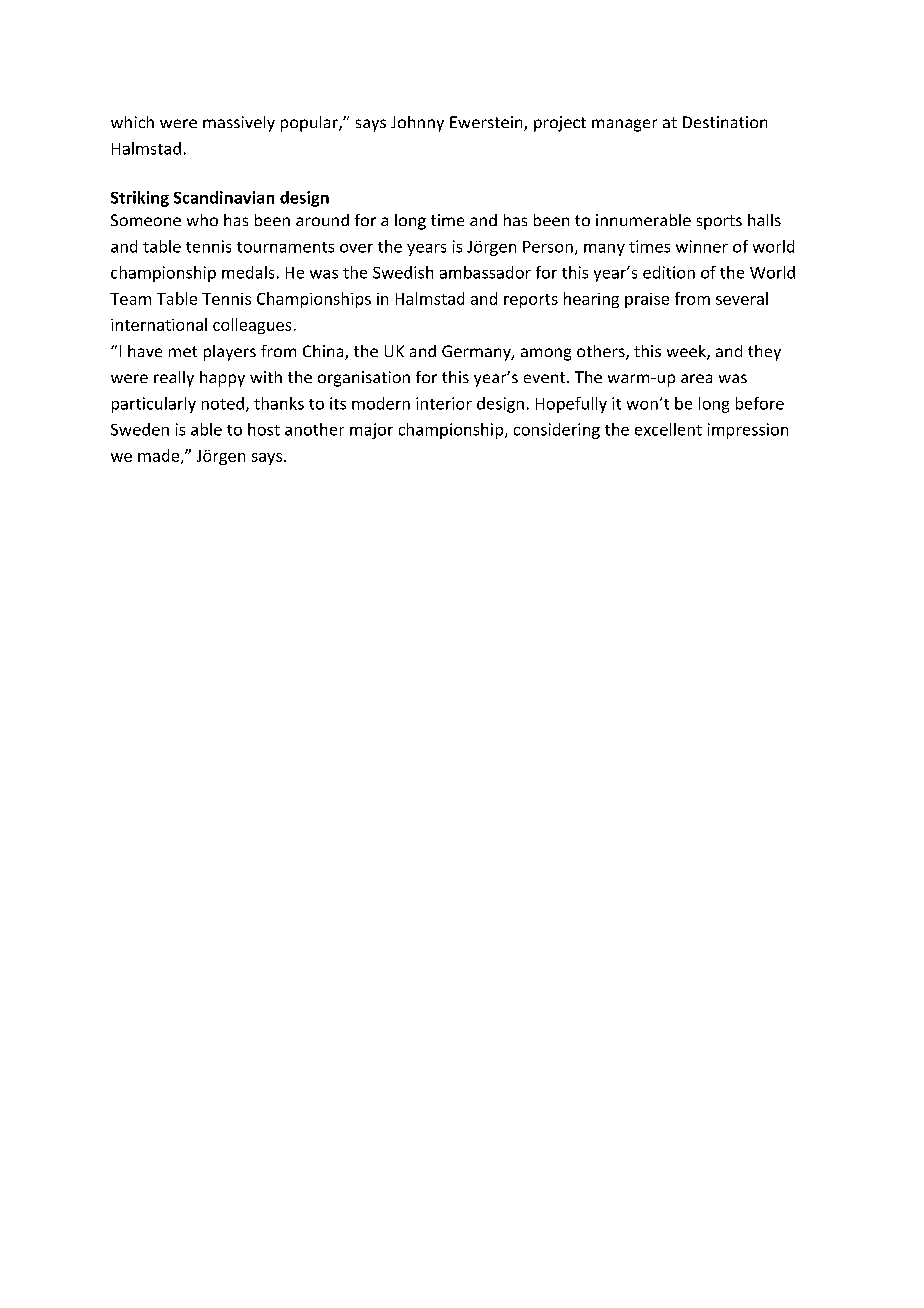  Describe the element at coordinates (160, 456) in the screenshot. I see `made` at that location.
